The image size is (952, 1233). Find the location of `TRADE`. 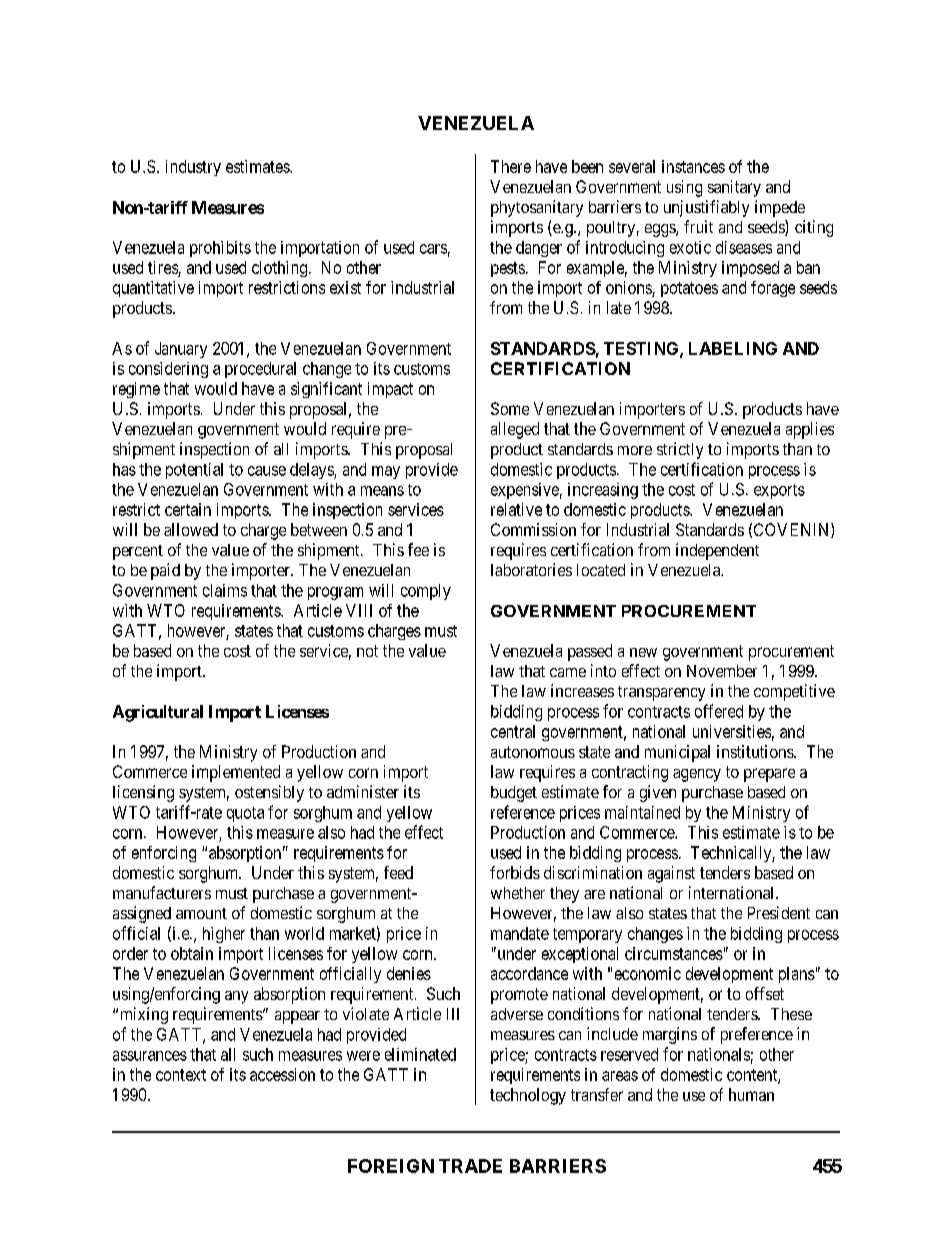

TRADE is located at coordinates (470, 1166).
